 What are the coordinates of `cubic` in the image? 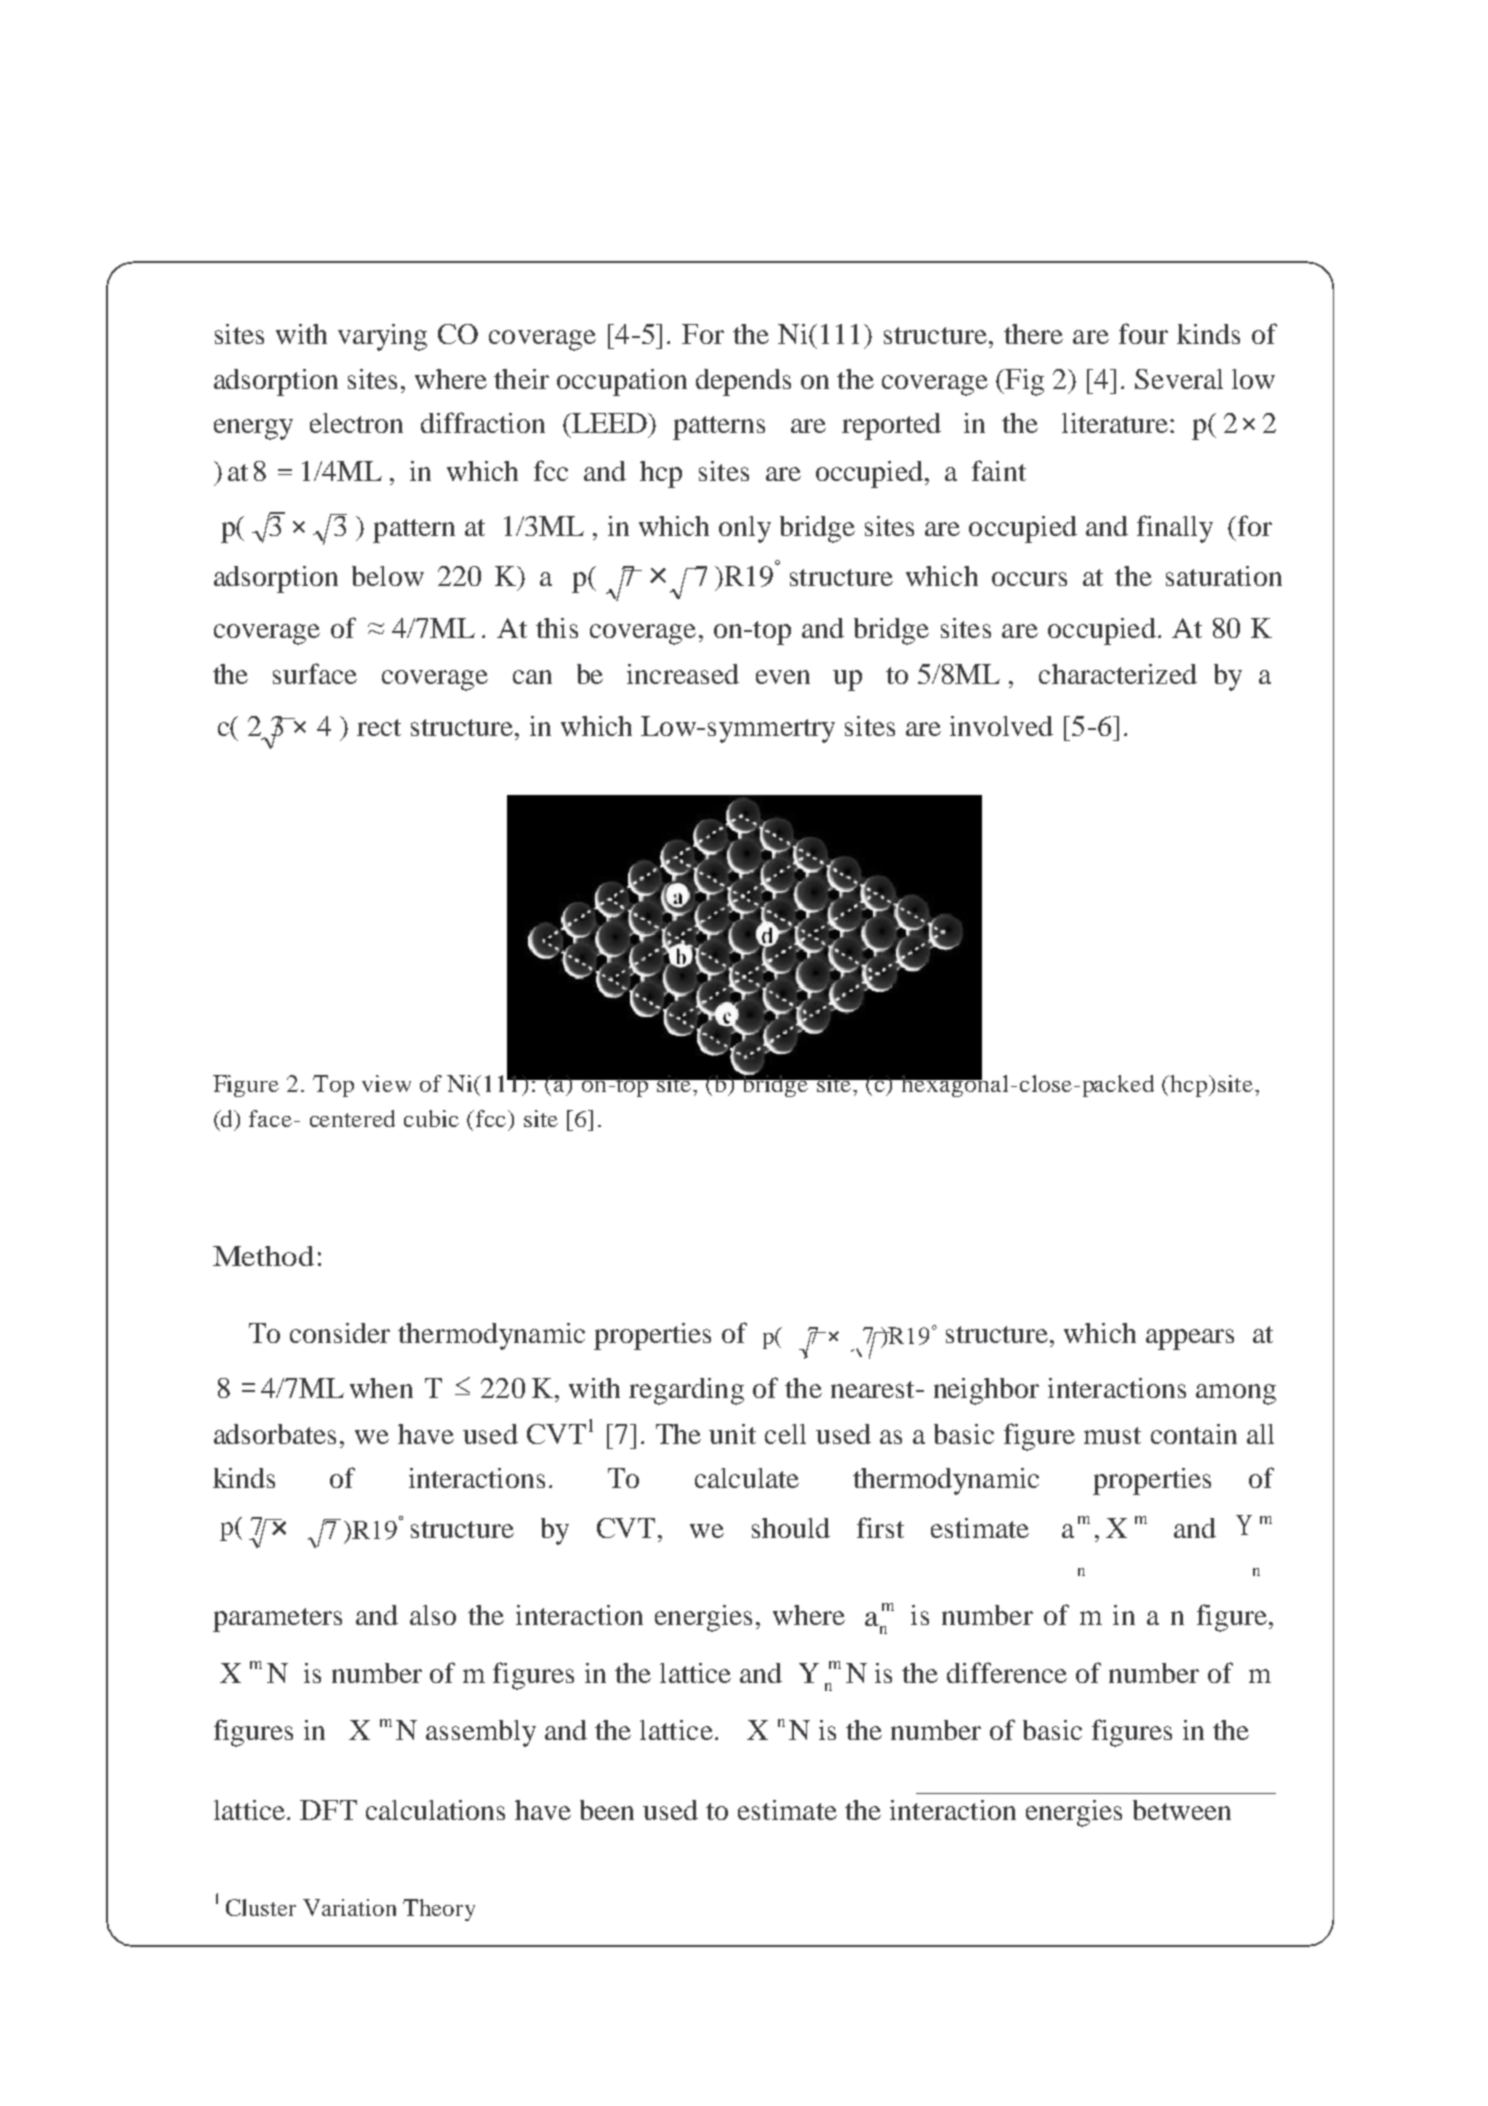 It's located at (431, 1118).
